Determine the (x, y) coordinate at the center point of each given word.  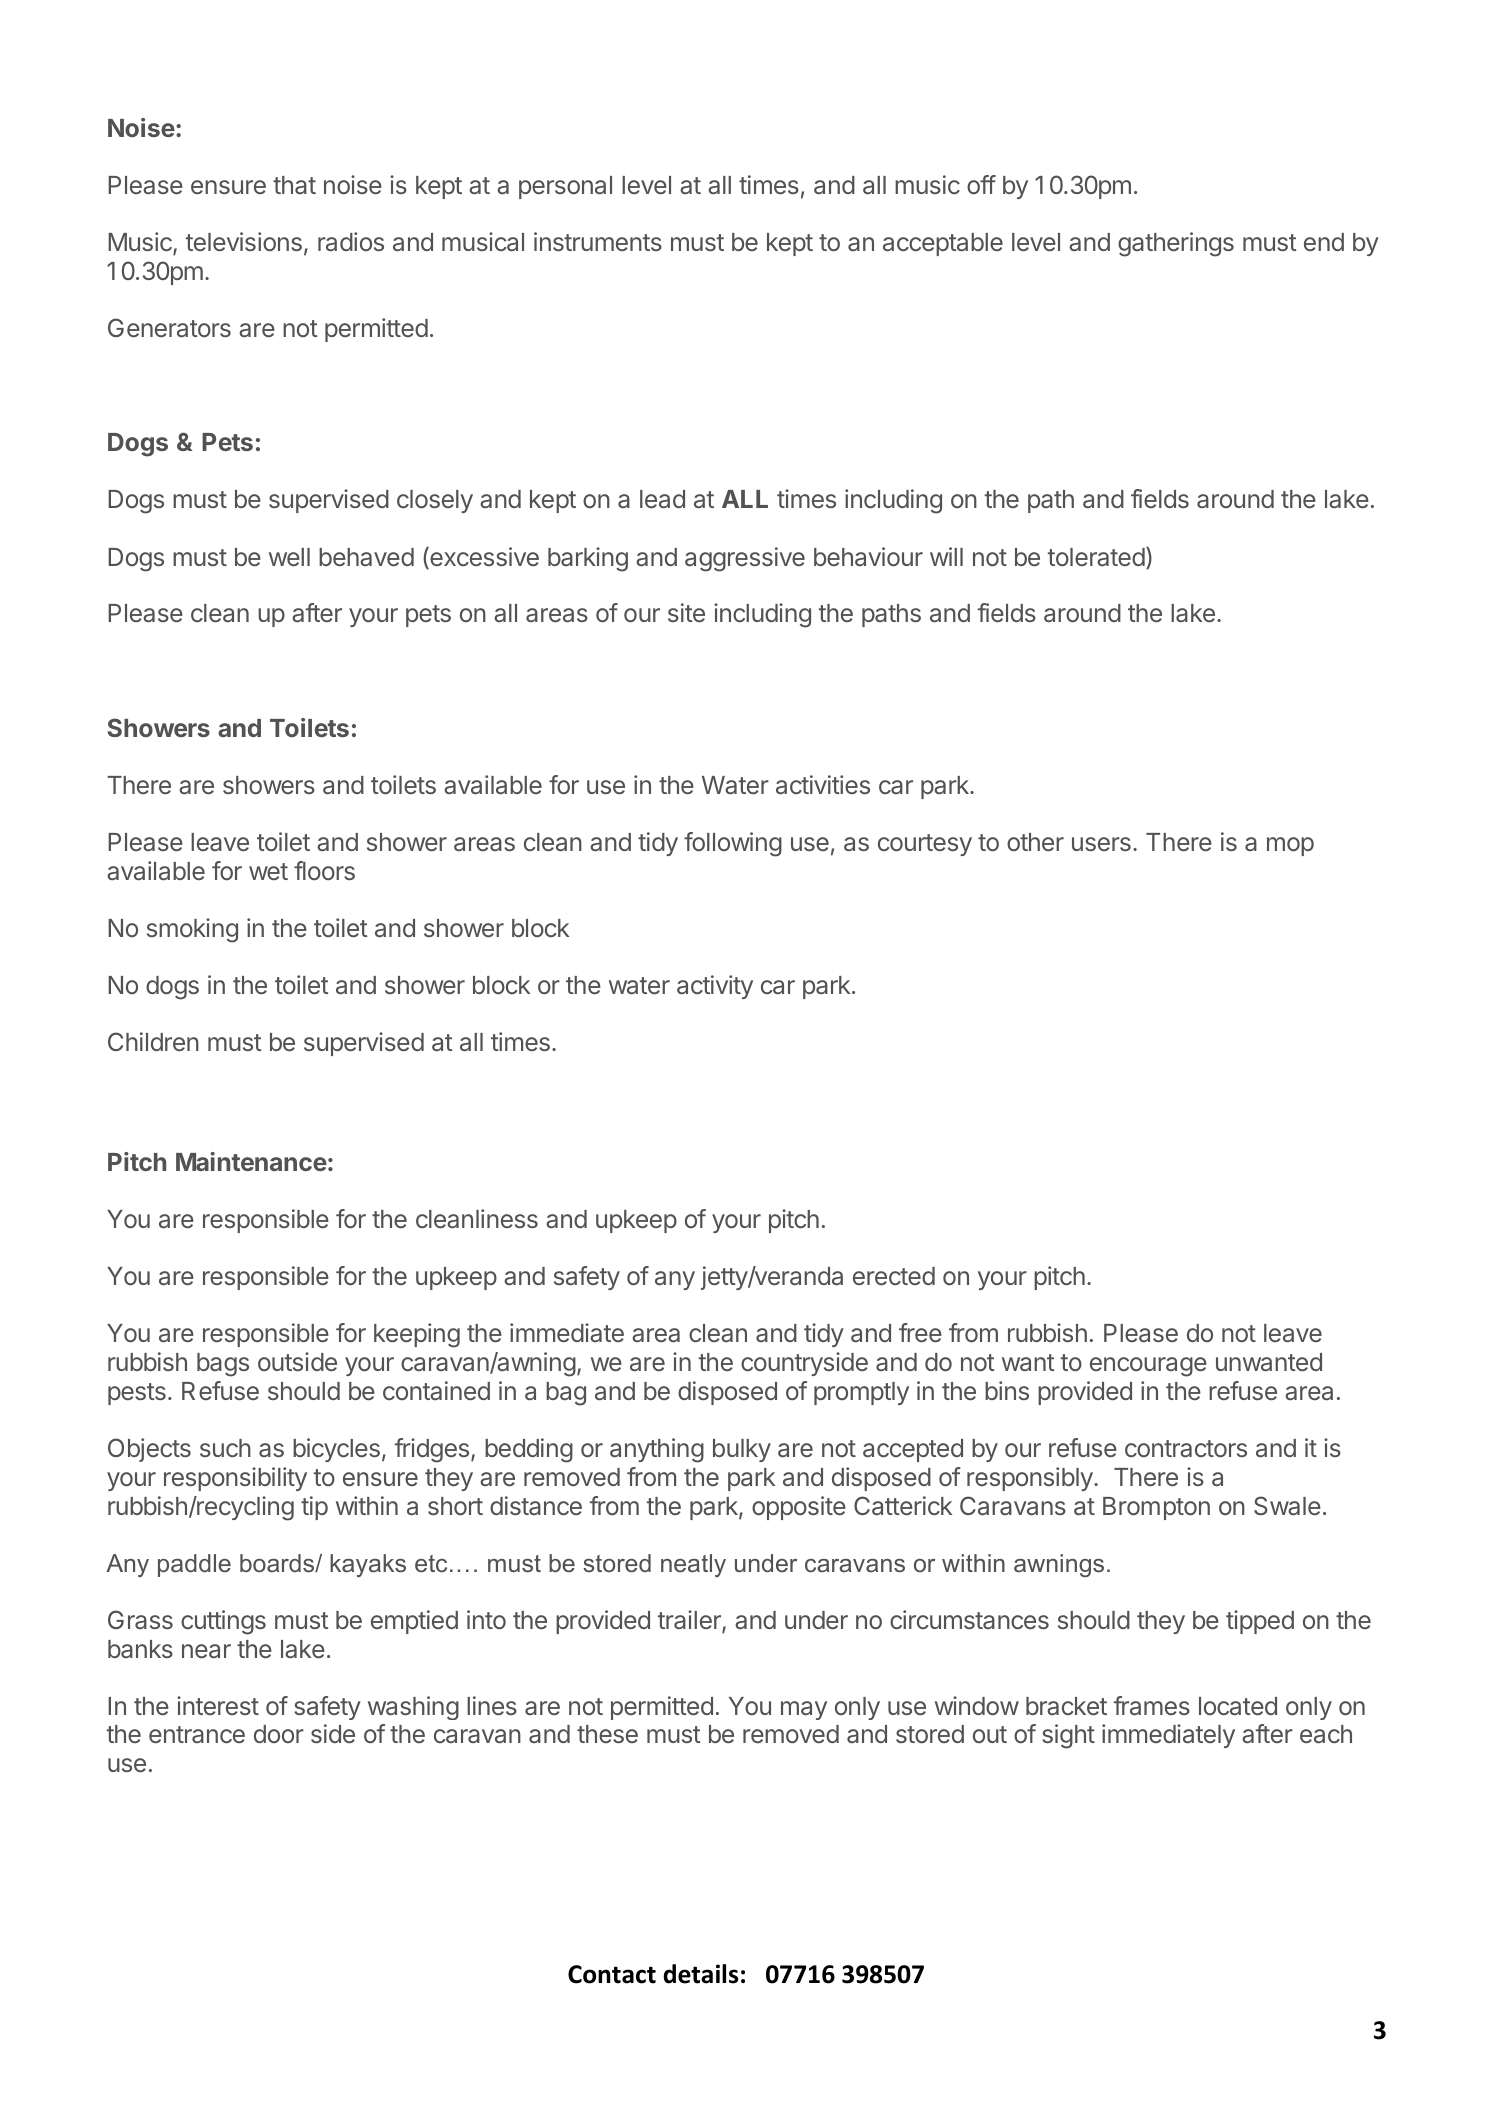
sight (1068, 1736)
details (700, 1974)
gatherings (1176, 244)
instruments (598, 241)
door (279, 1734)
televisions (244, 241)
